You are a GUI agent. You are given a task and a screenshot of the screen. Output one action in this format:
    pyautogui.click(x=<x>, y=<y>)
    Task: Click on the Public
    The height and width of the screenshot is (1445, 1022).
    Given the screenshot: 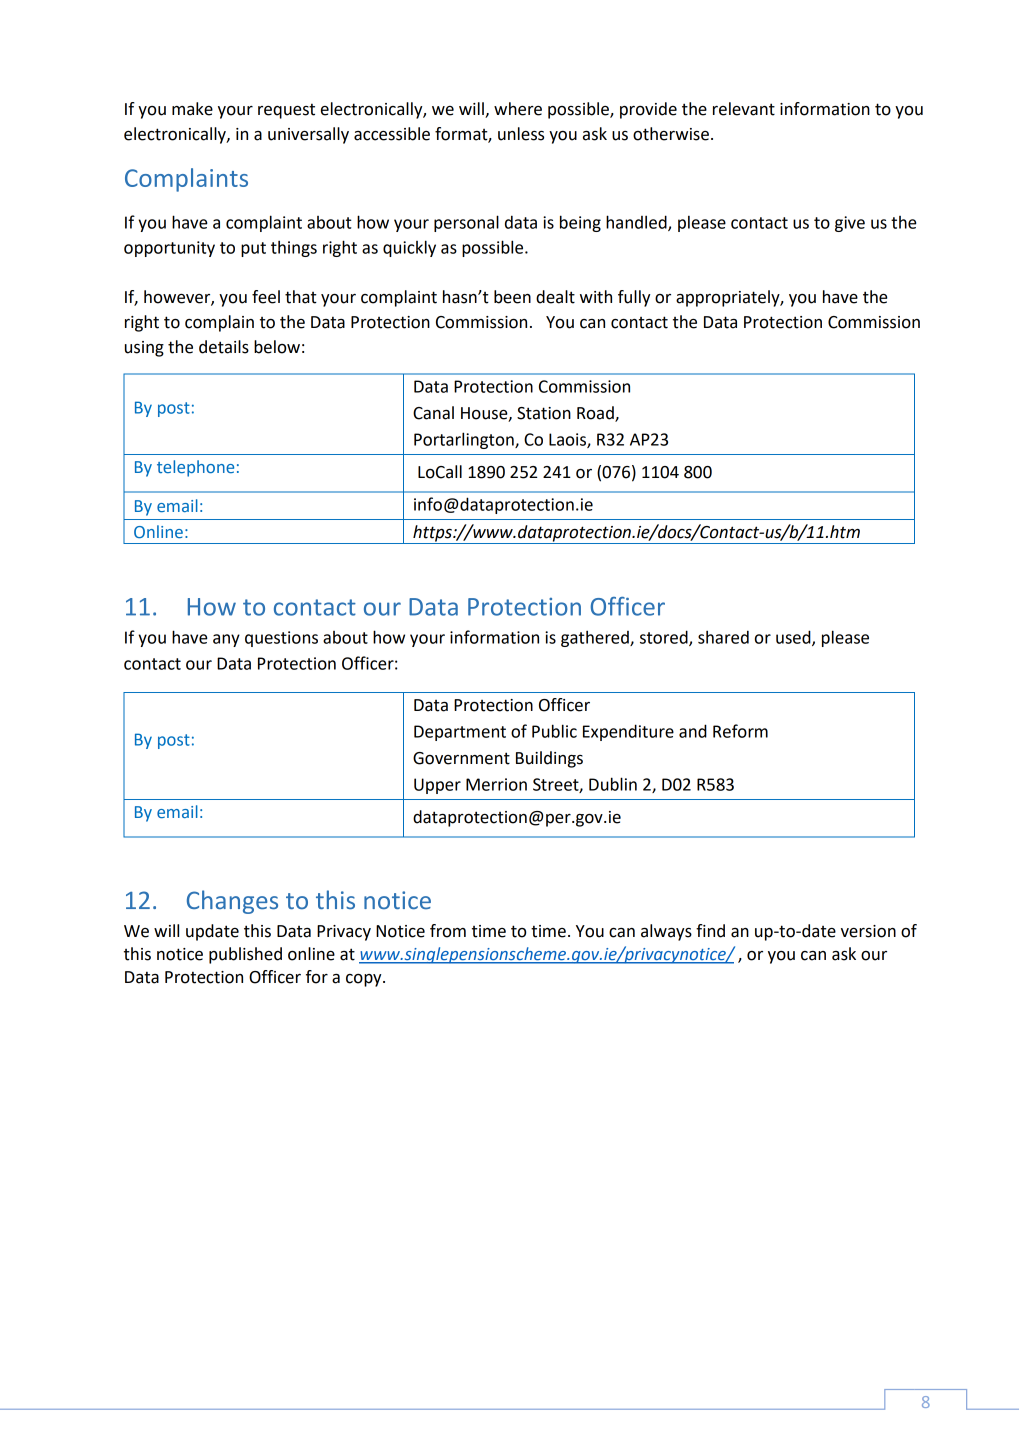 What is the action you would take?
    pyautogui.click(x=554, y=731)
